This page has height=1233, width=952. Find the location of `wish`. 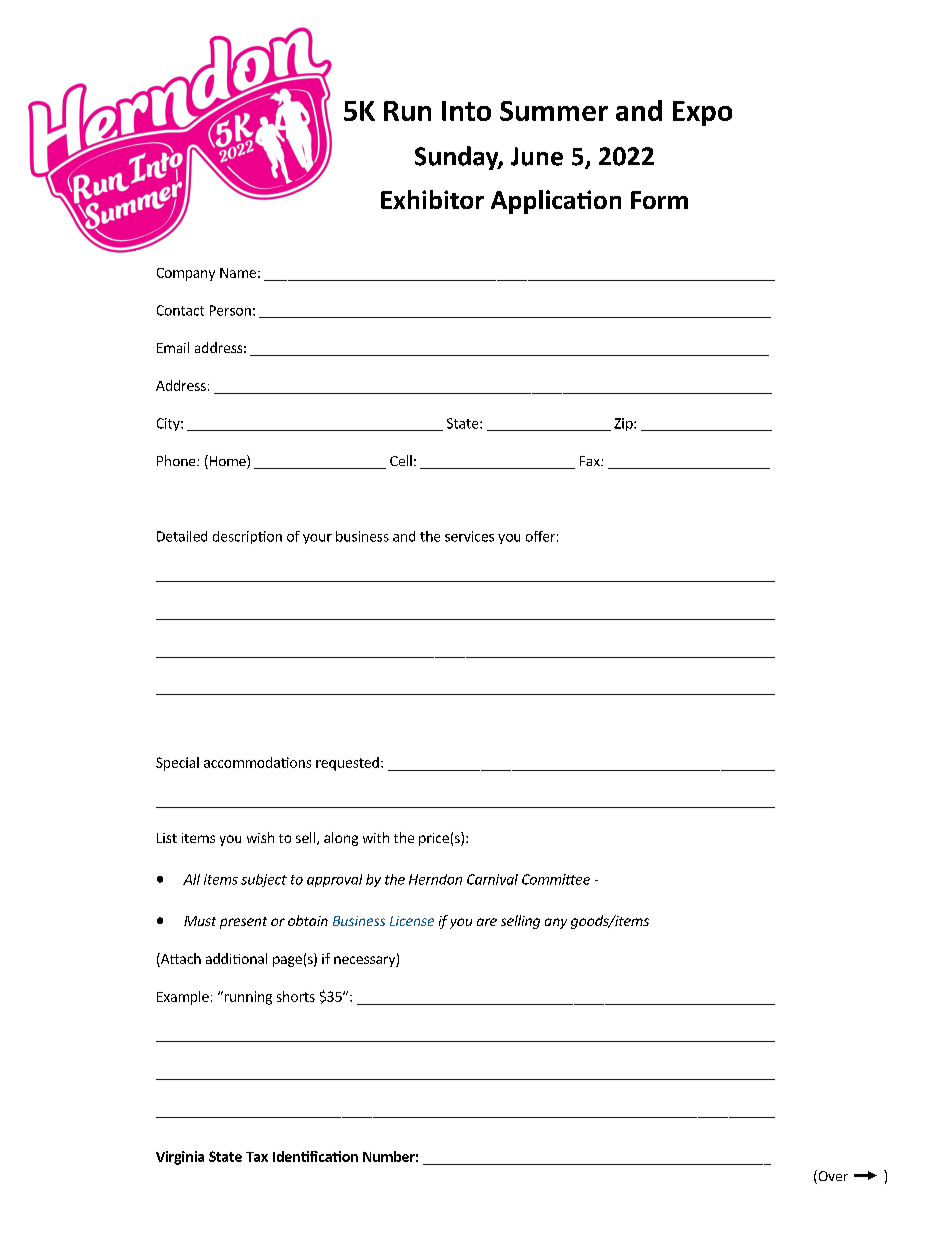

wish is located at coordinates (260, 837).
